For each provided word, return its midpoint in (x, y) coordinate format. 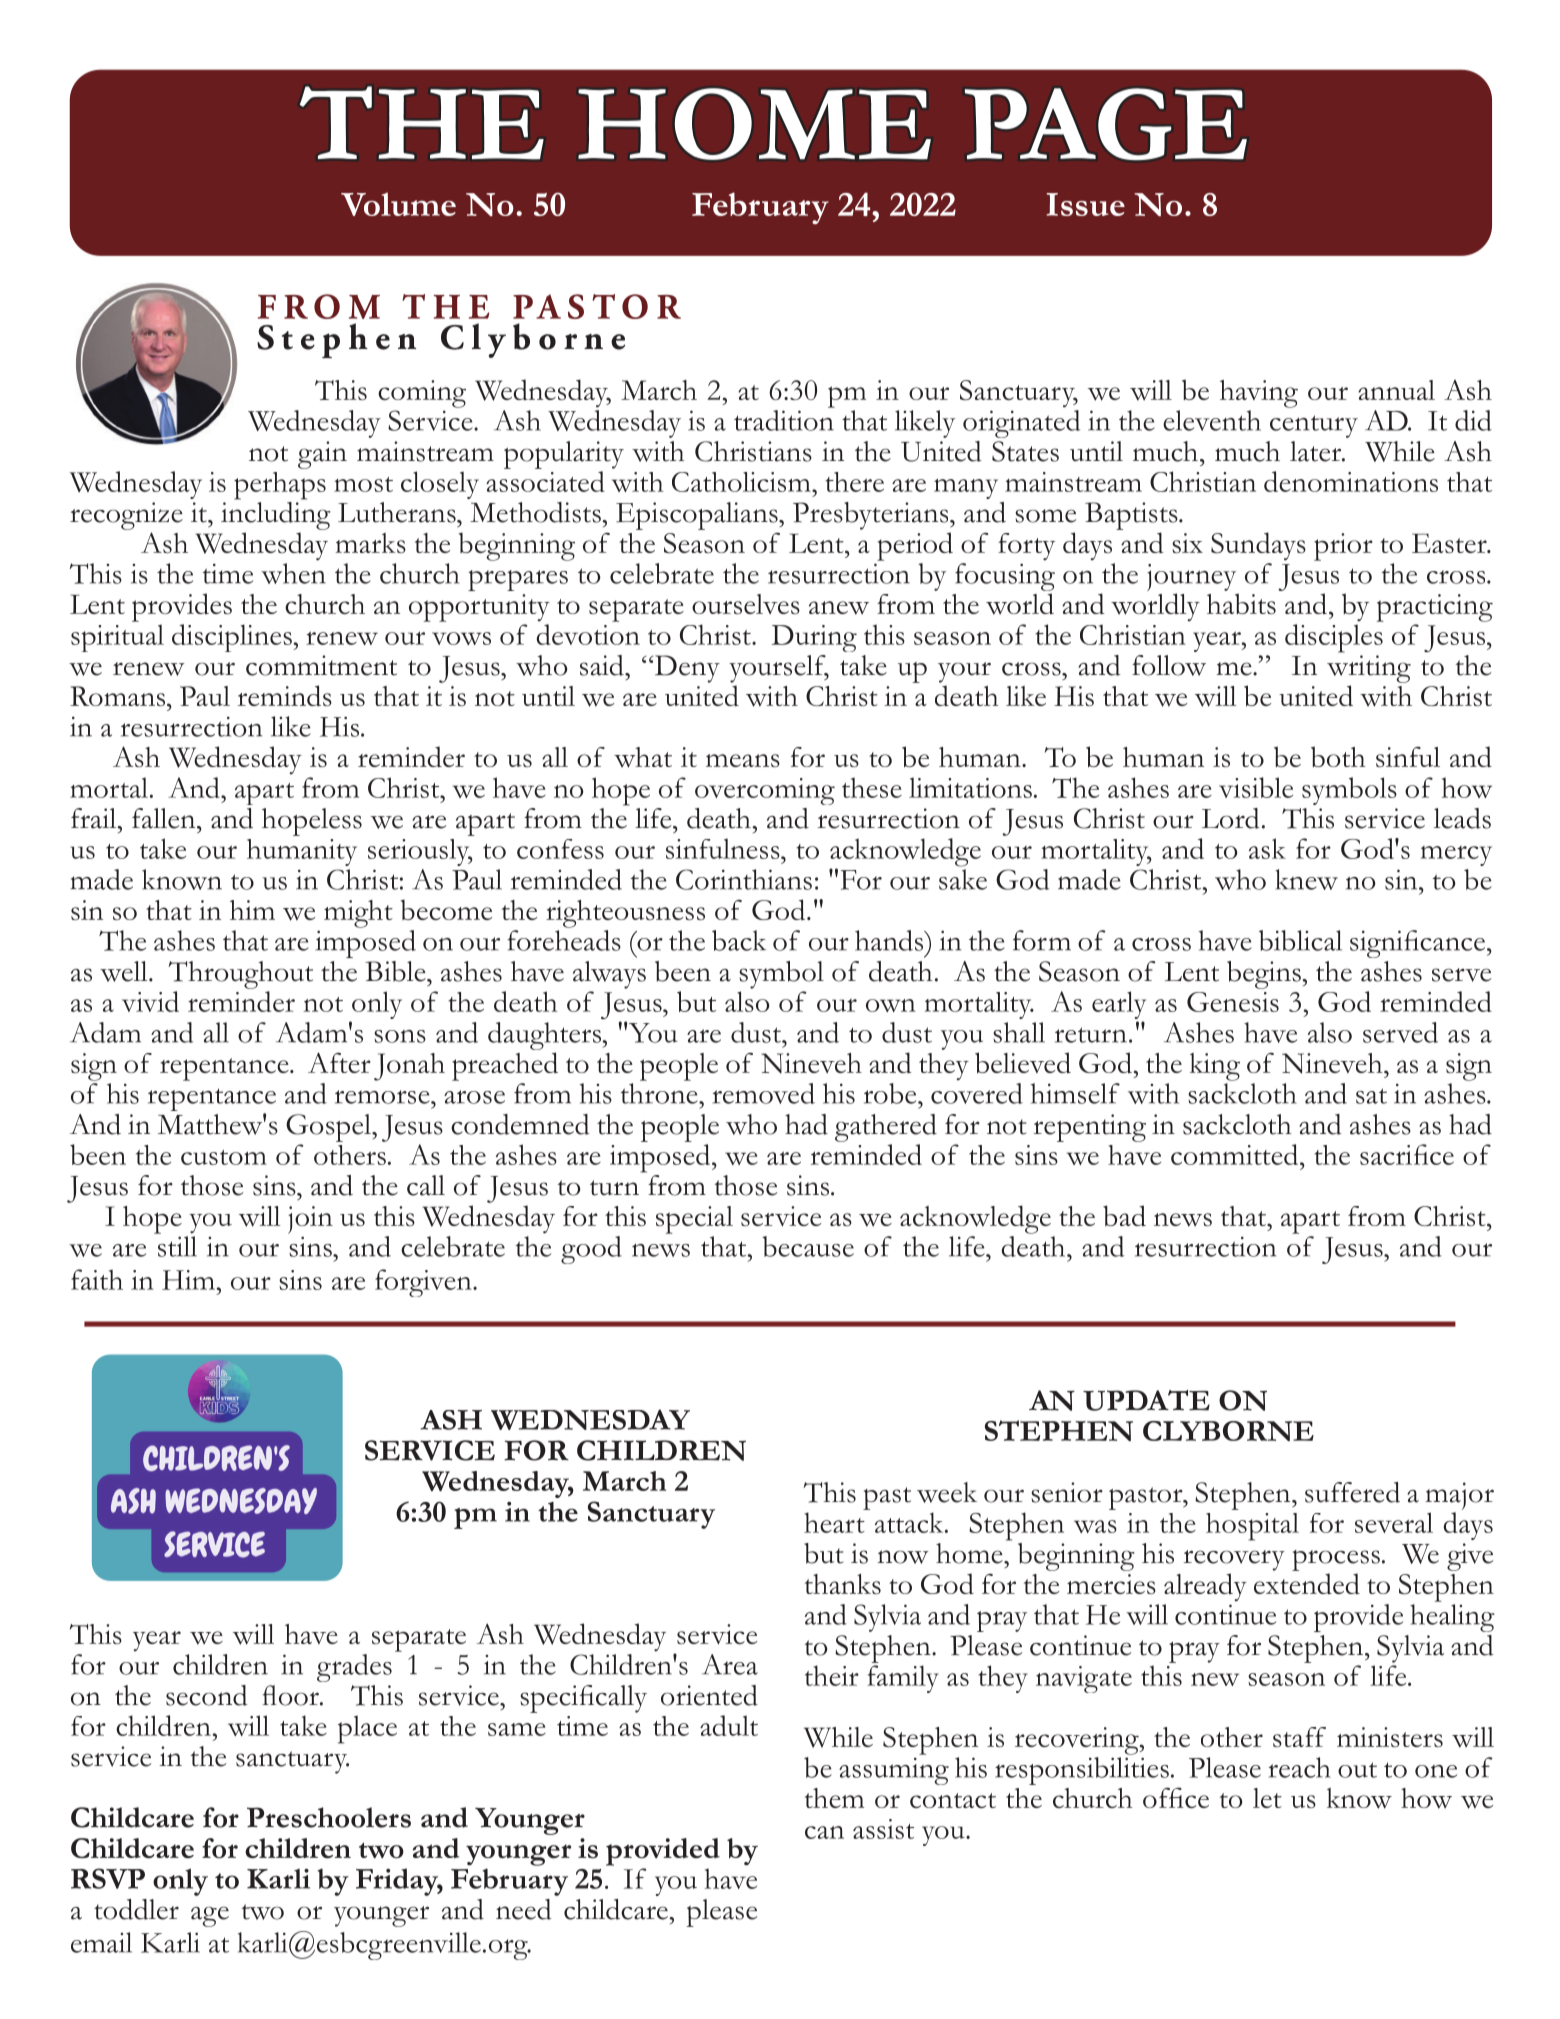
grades (354, 1668)
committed (1236, 1154)
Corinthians (744, 879)
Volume (398, 204)
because (808, 1246)
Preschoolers (329, 1817)
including (276, 516)
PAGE (1106, 124)
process (1336, 1560)
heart (834, 1522)
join (310, 1220)
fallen (165, 818)
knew (1306, 879)
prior (1343, 547)
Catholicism (742, 482)
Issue (1086, 204)
